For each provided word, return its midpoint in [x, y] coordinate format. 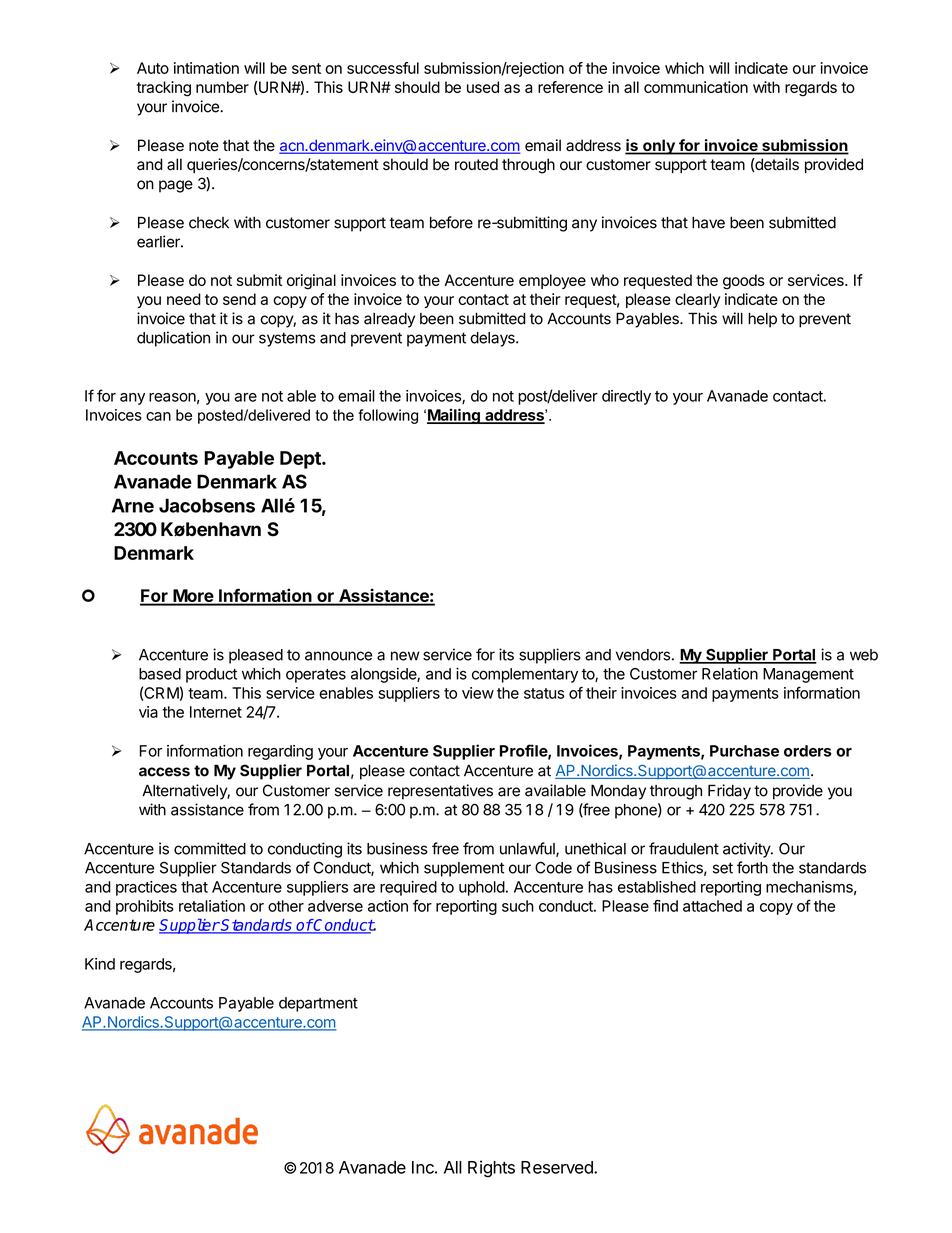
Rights [491, 1169]
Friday [729, 792]
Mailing [454, 416]
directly [626, 397]
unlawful [528, 849]
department [318, 1004]
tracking [164, 89]
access [164, 772]
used [483, 87]
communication [696, 87]
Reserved [558, 1167]
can [158, 416]
